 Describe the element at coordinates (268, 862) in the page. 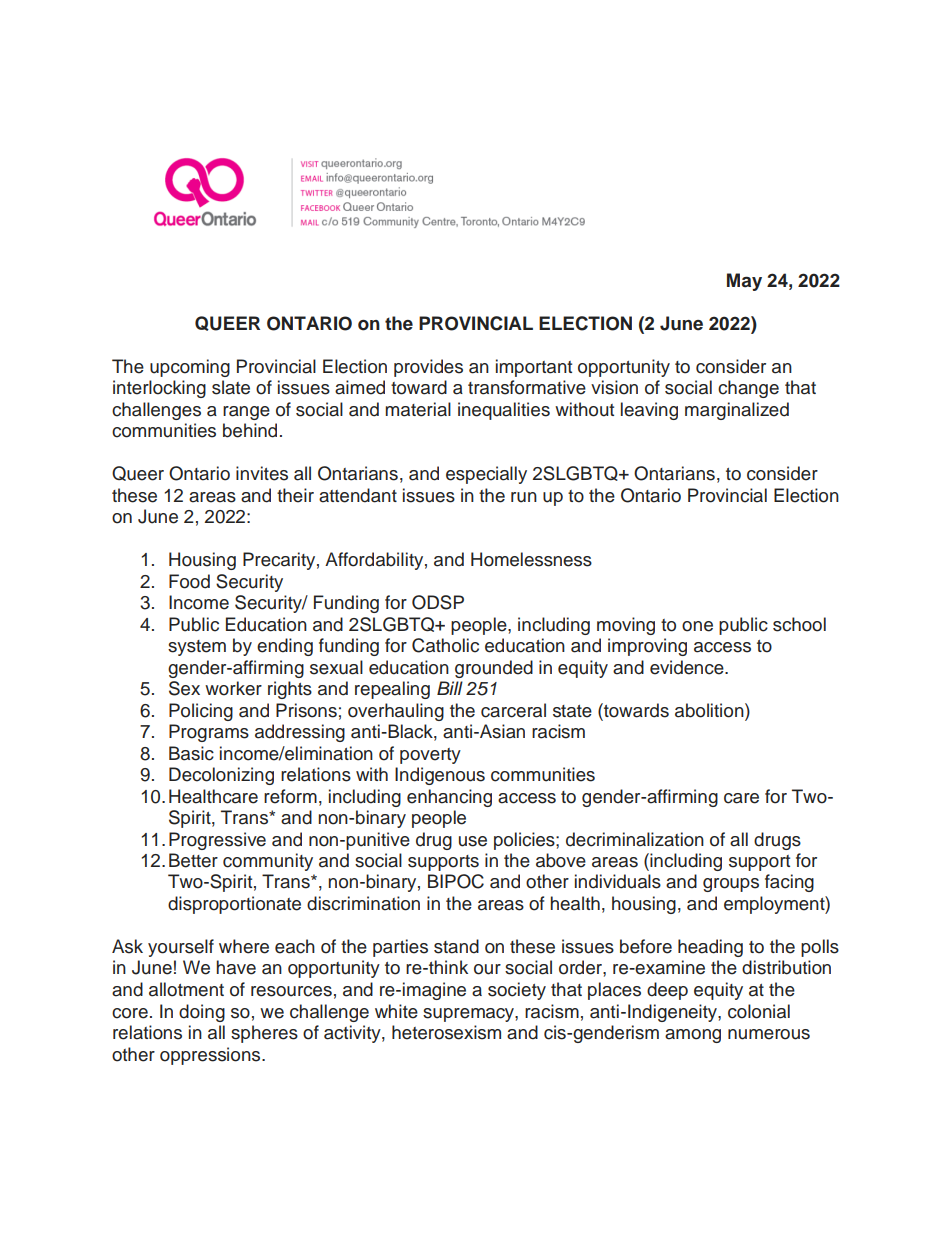

I see `community` at that location.
